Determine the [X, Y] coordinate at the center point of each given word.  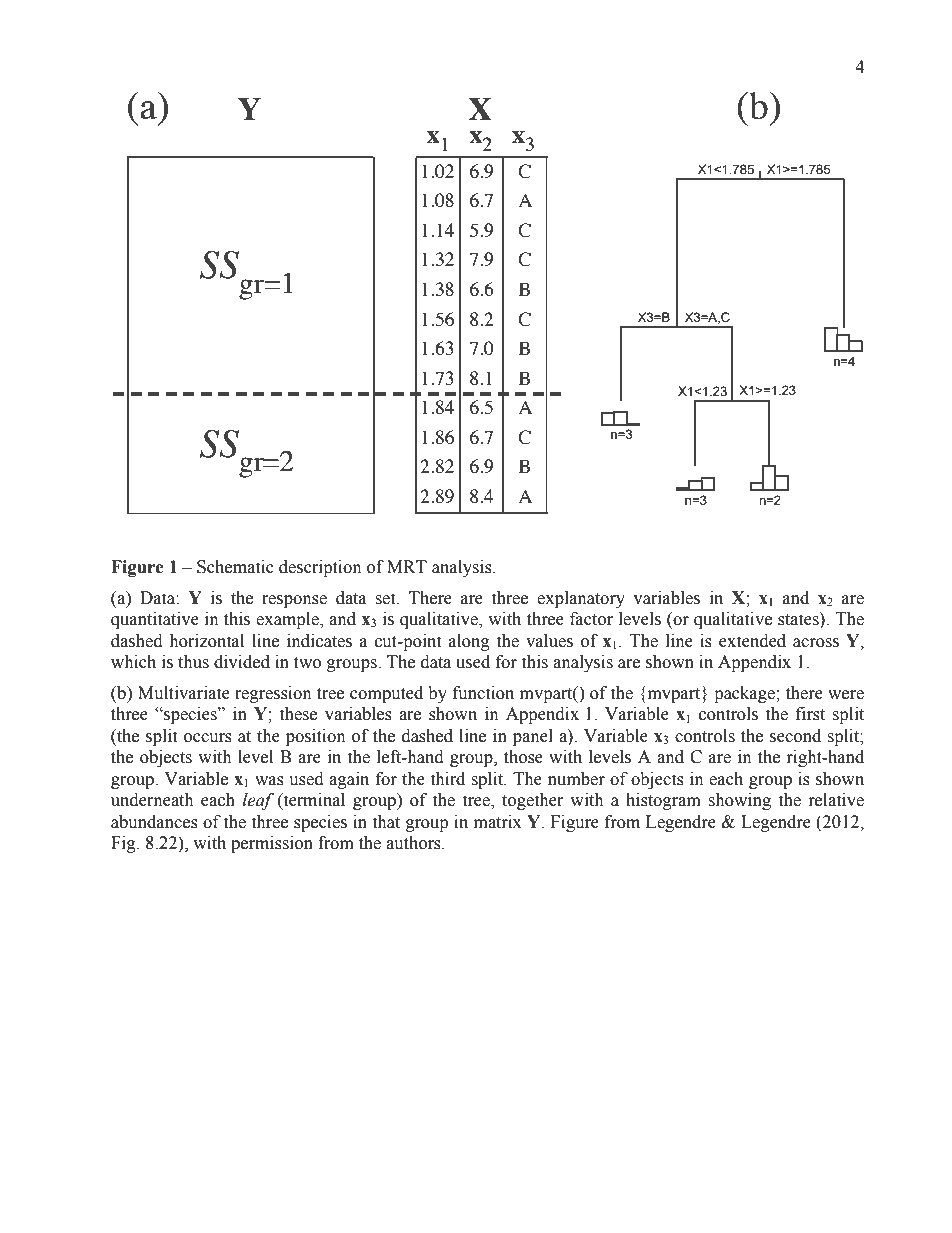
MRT [407, 566]
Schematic [235, 567]
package [745, 694]
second [795, 736]
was [269, 781]
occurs [208, 738]
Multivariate [184, 693]
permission [272, 844]
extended [752, 641]
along [469, 642]
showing [739, 801]
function [483, 693]
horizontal [206, 641]
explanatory [581, 599]
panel [533, 737]
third [447, 779]
